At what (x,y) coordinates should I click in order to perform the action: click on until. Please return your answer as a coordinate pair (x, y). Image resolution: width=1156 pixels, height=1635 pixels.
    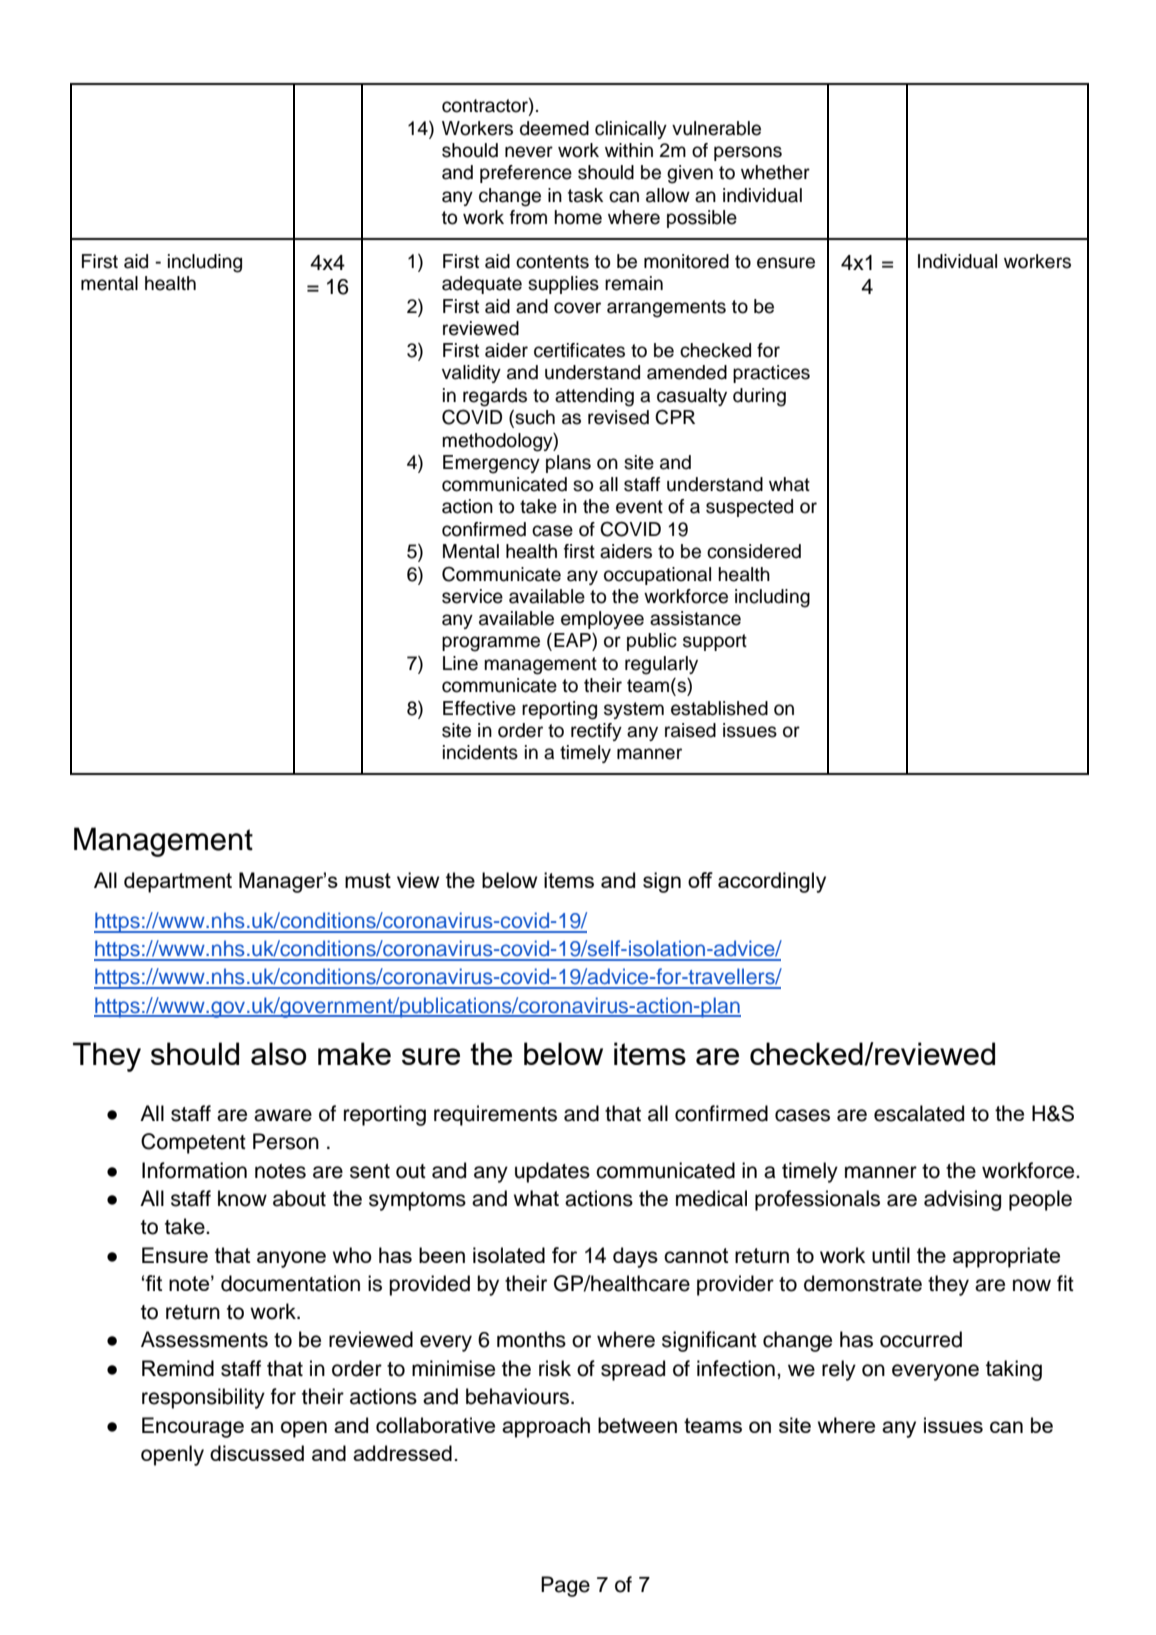
    Looking at the image, I should click on (891, 1255).
